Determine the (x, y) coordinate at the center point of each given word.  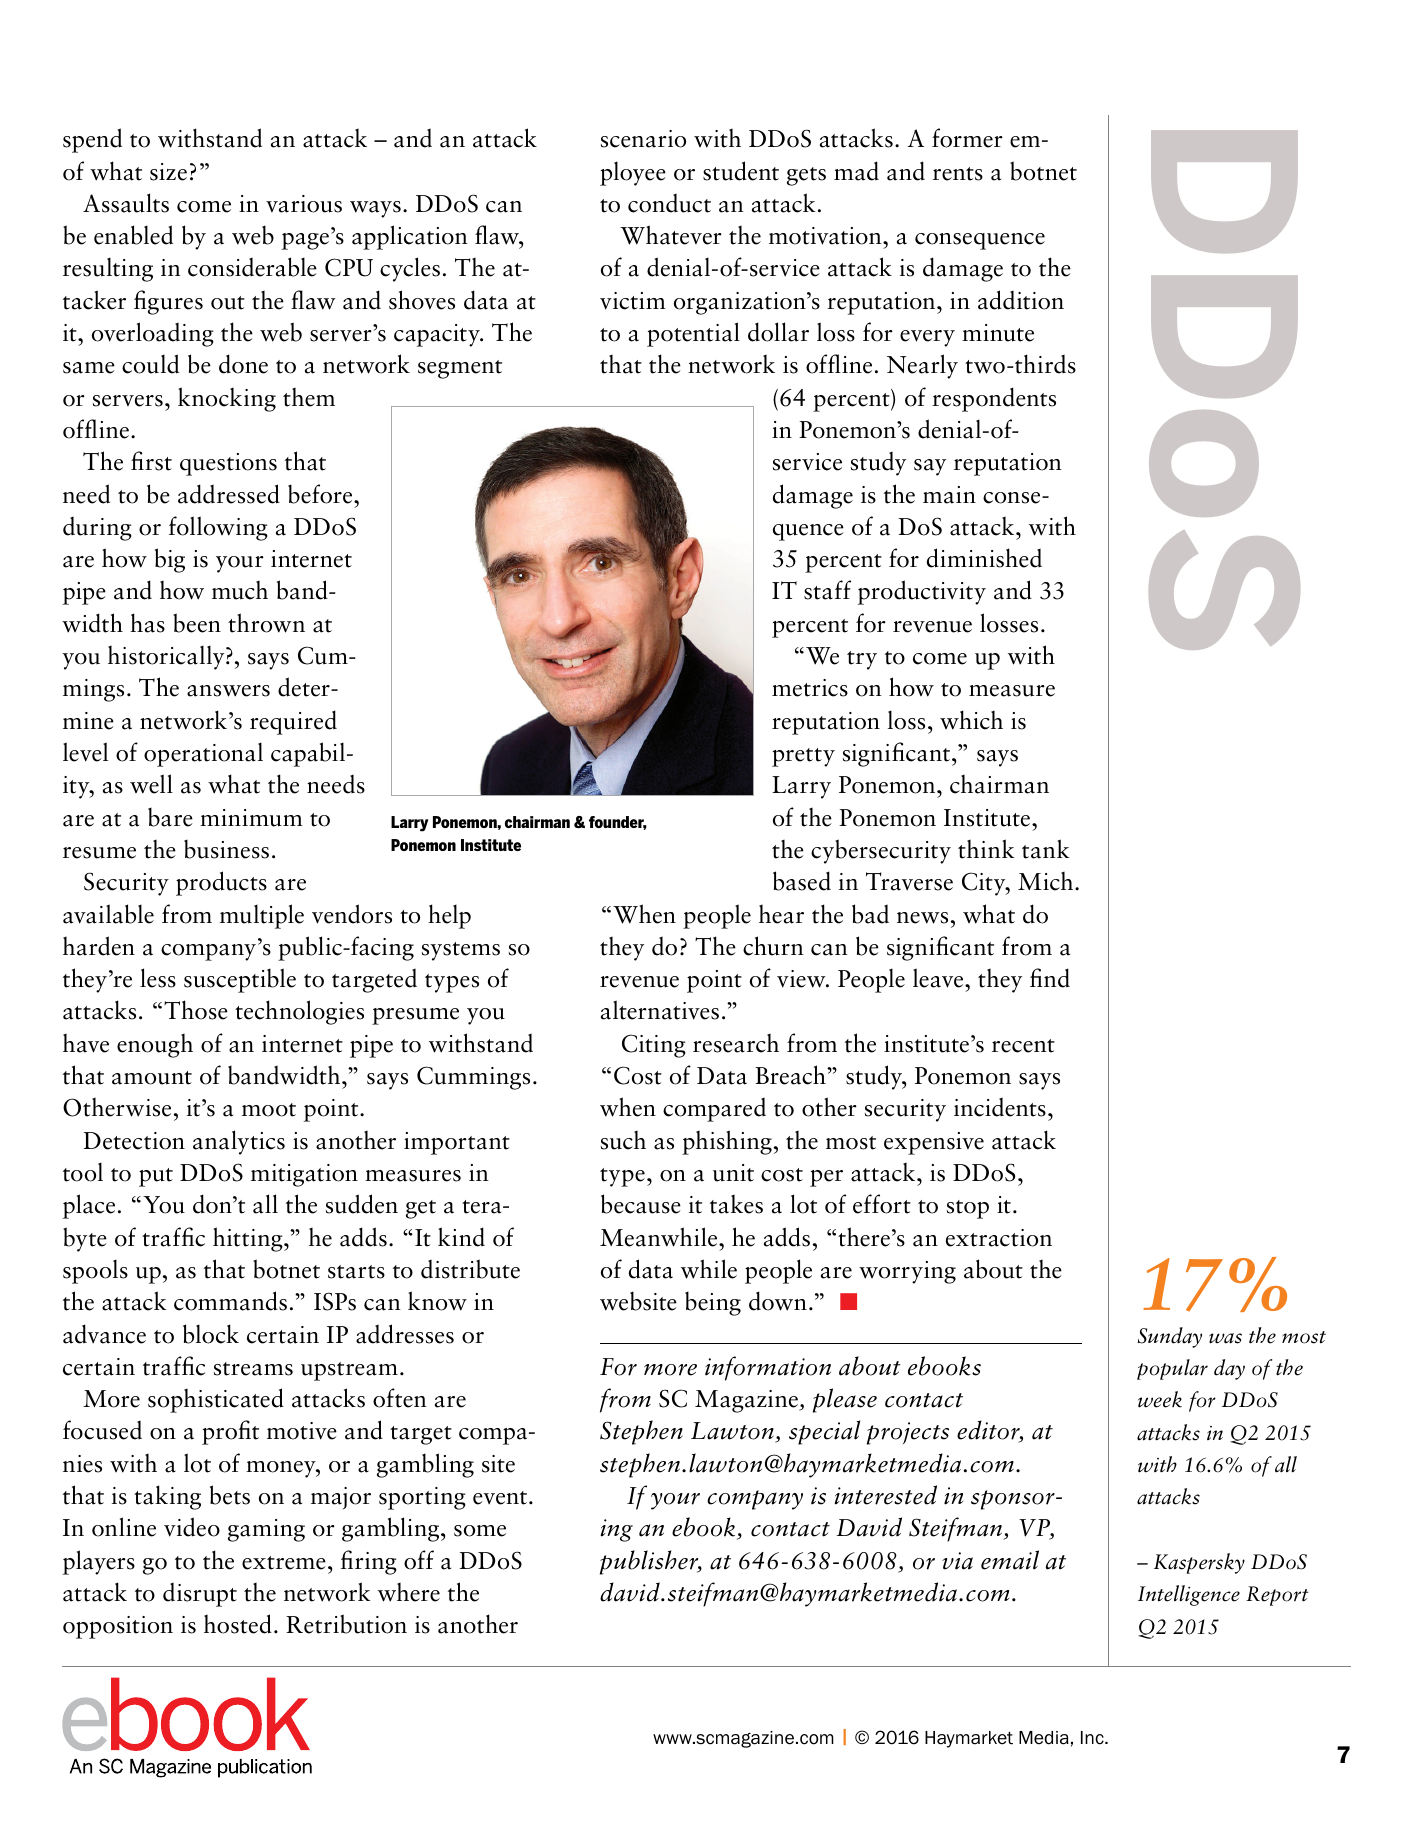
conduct (669, 203)
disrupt (200, 1595)
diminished (984, 558)
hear (781, 914)
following (218, 528)
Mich (1047, 881)
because (641, 1204)
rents (958, 174)
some (480, 1531)
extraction (999, 1238)
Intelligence (1189, 1595)
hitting (249, 1239)
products (221, 883)
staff (827, 590)
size (168, 172)
